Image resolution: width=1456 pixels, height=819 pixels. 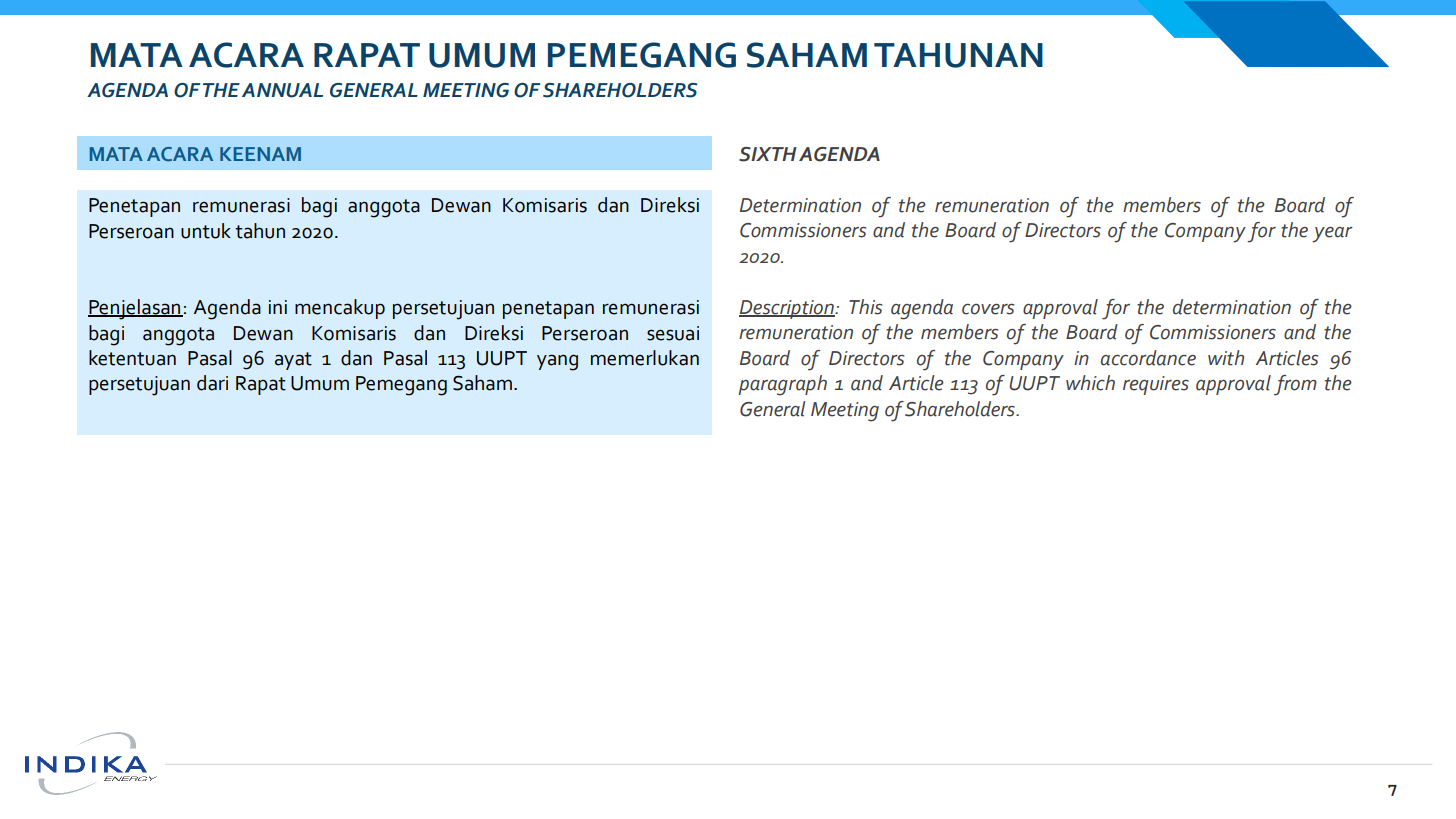 I want to click on year, so click(x=1332, y=235).
